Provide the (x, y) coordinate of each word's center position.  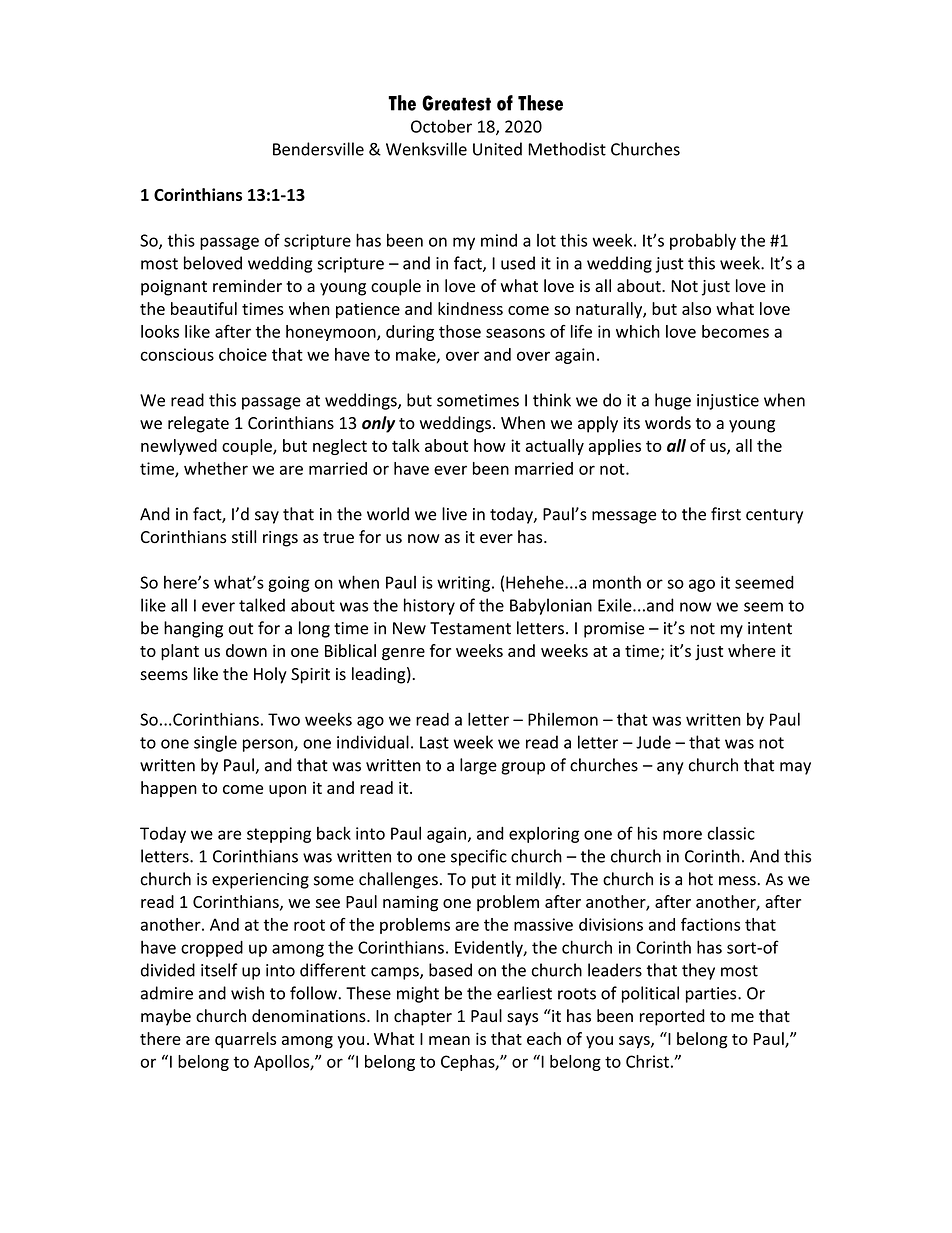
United (497, 149)
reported (672, 1017)
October (441, 126)
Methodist (567, 149)
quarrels (245, 1040)
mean (449, 1040)
